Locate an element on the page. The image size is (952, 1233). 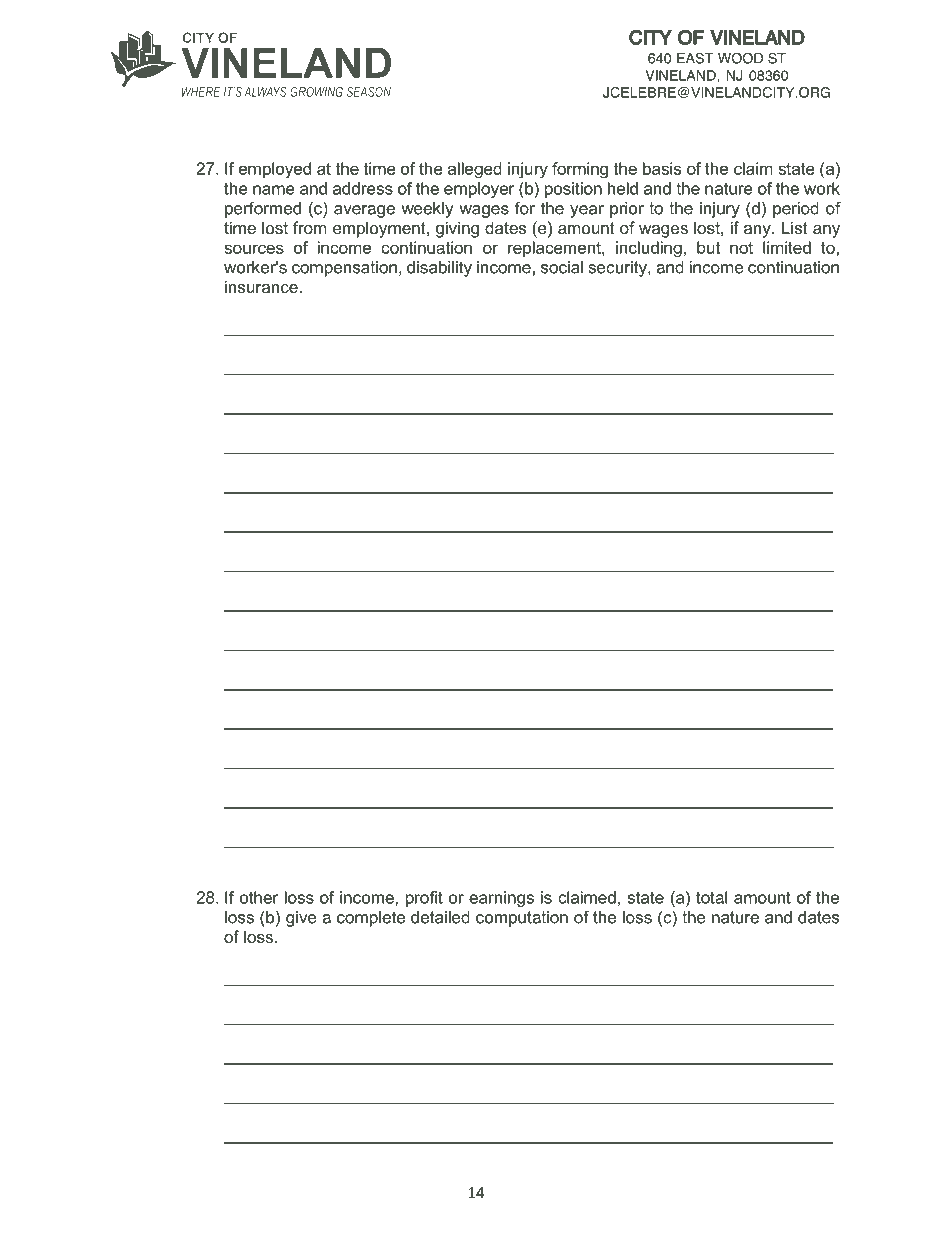
alleged is located at coordinates (475, 170).
